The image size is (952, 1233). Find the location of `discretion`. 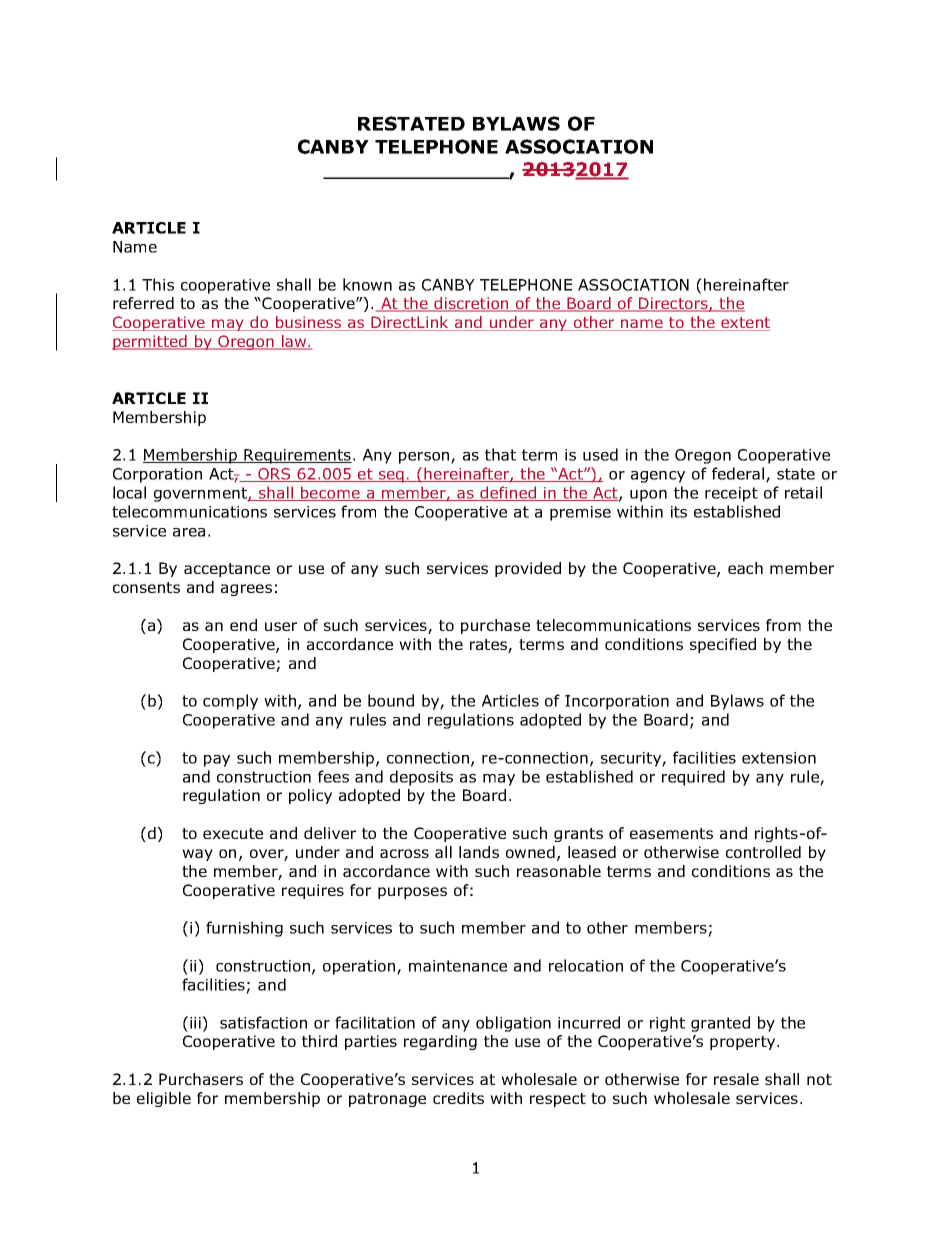

discretion is located at coordinates (471, 304).
